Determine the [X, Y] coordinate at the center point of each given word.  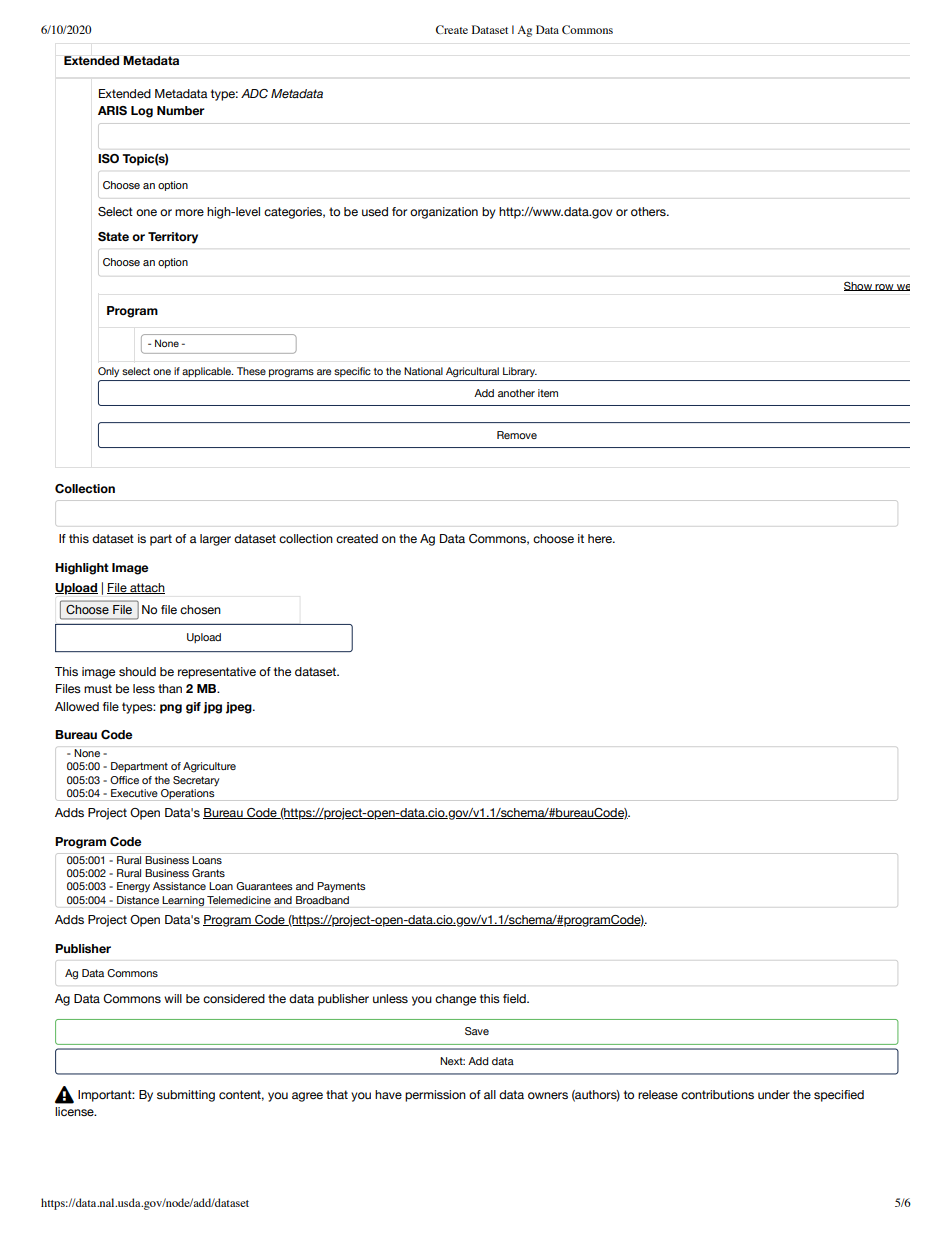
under [774, 1094]
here [601, 538]
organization [444, 213]
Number [181, 110]
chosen [200, 609]
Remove [517, 435]
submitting [186, 1096]
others [649, 211]
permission [435, 1096]
